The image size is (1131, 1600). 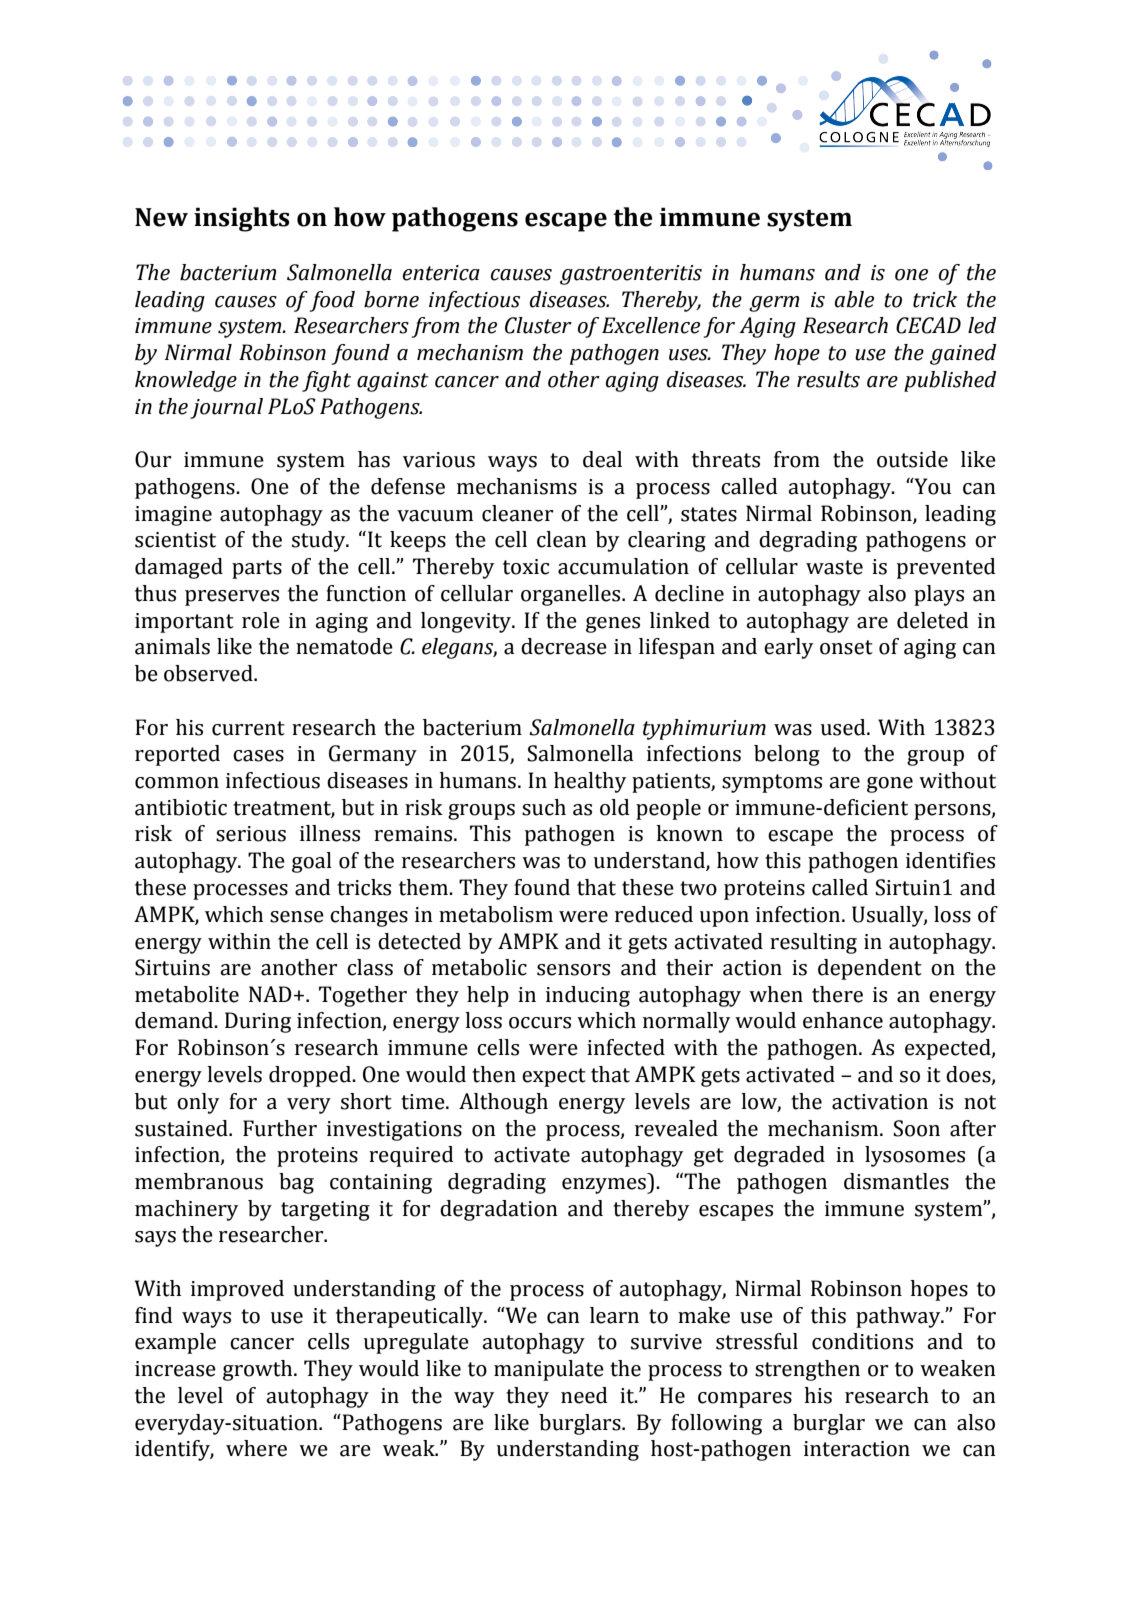 What do you see at coordinates (257, 569) in the screenshot?
I see `parts` at bounding box center [257, 569].
